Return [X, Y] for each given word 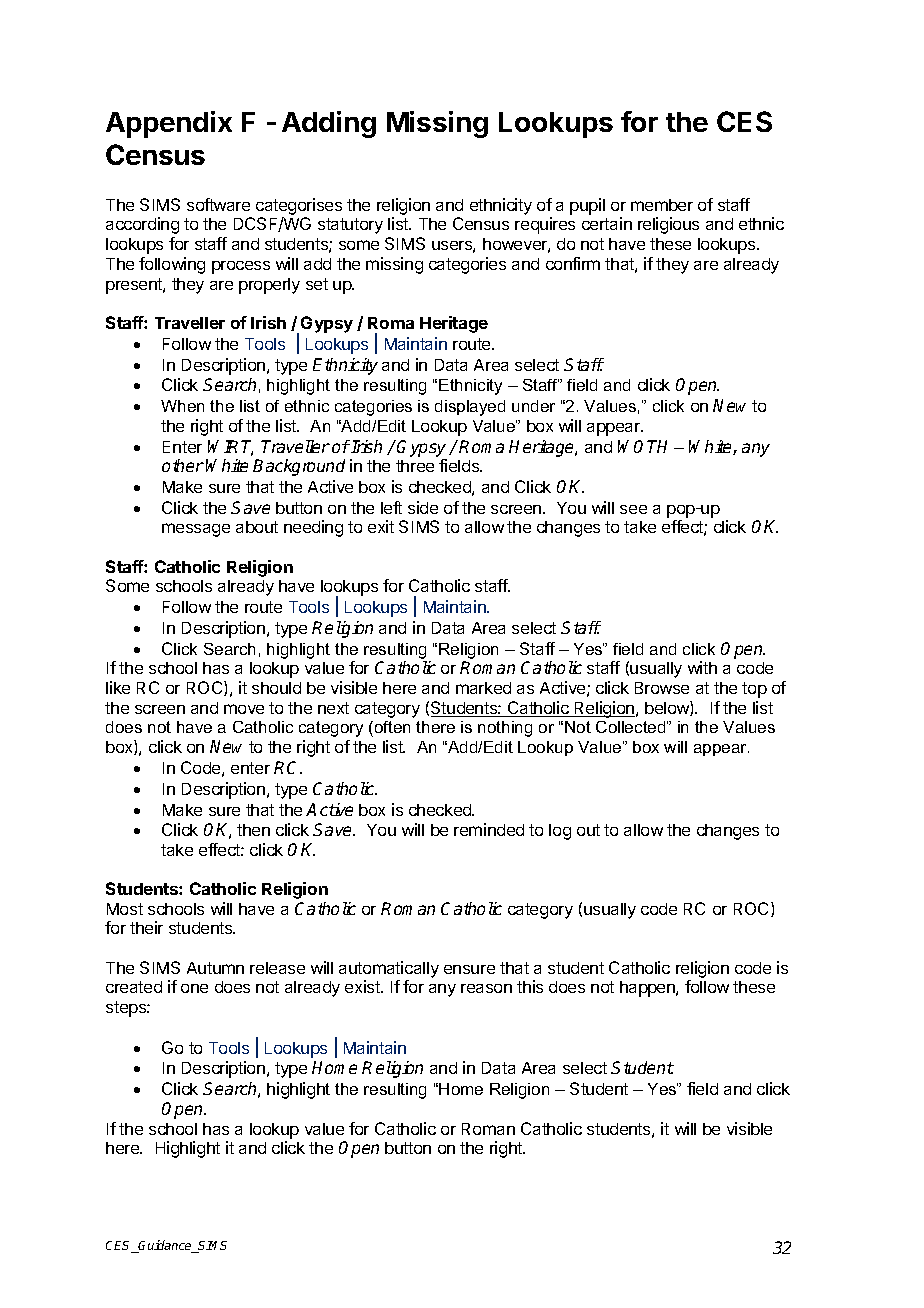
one [194, 988]
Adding [329, 124]
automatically [389, 969]
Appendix [169, 124]
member [662, 205]
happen [648, 989]
